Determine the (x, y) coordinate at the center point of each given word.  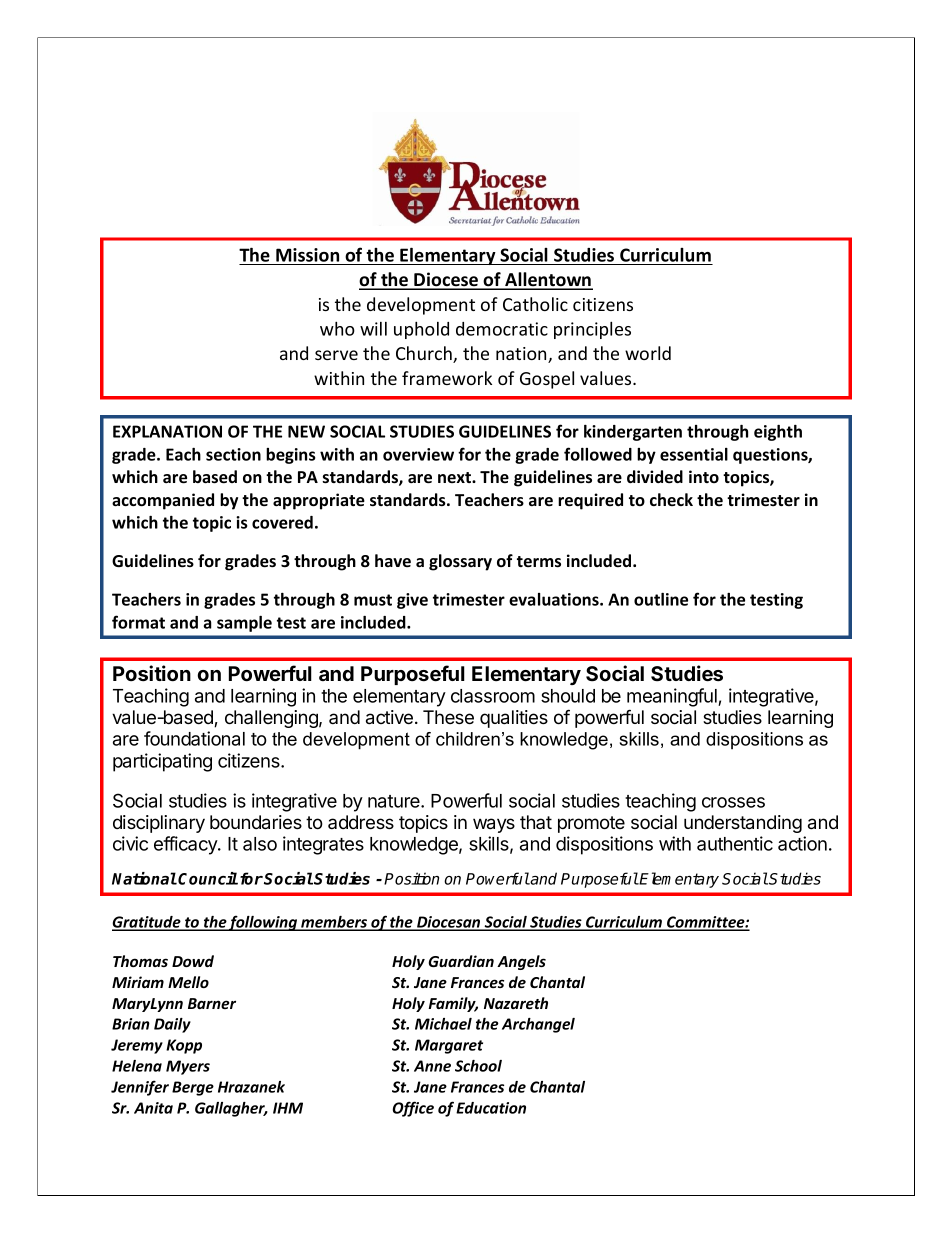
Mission (307, 255)
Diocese (446, 280)
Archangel (538, 1025)
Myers (188, 1067)
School (478, 1066)
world (648, 353)
